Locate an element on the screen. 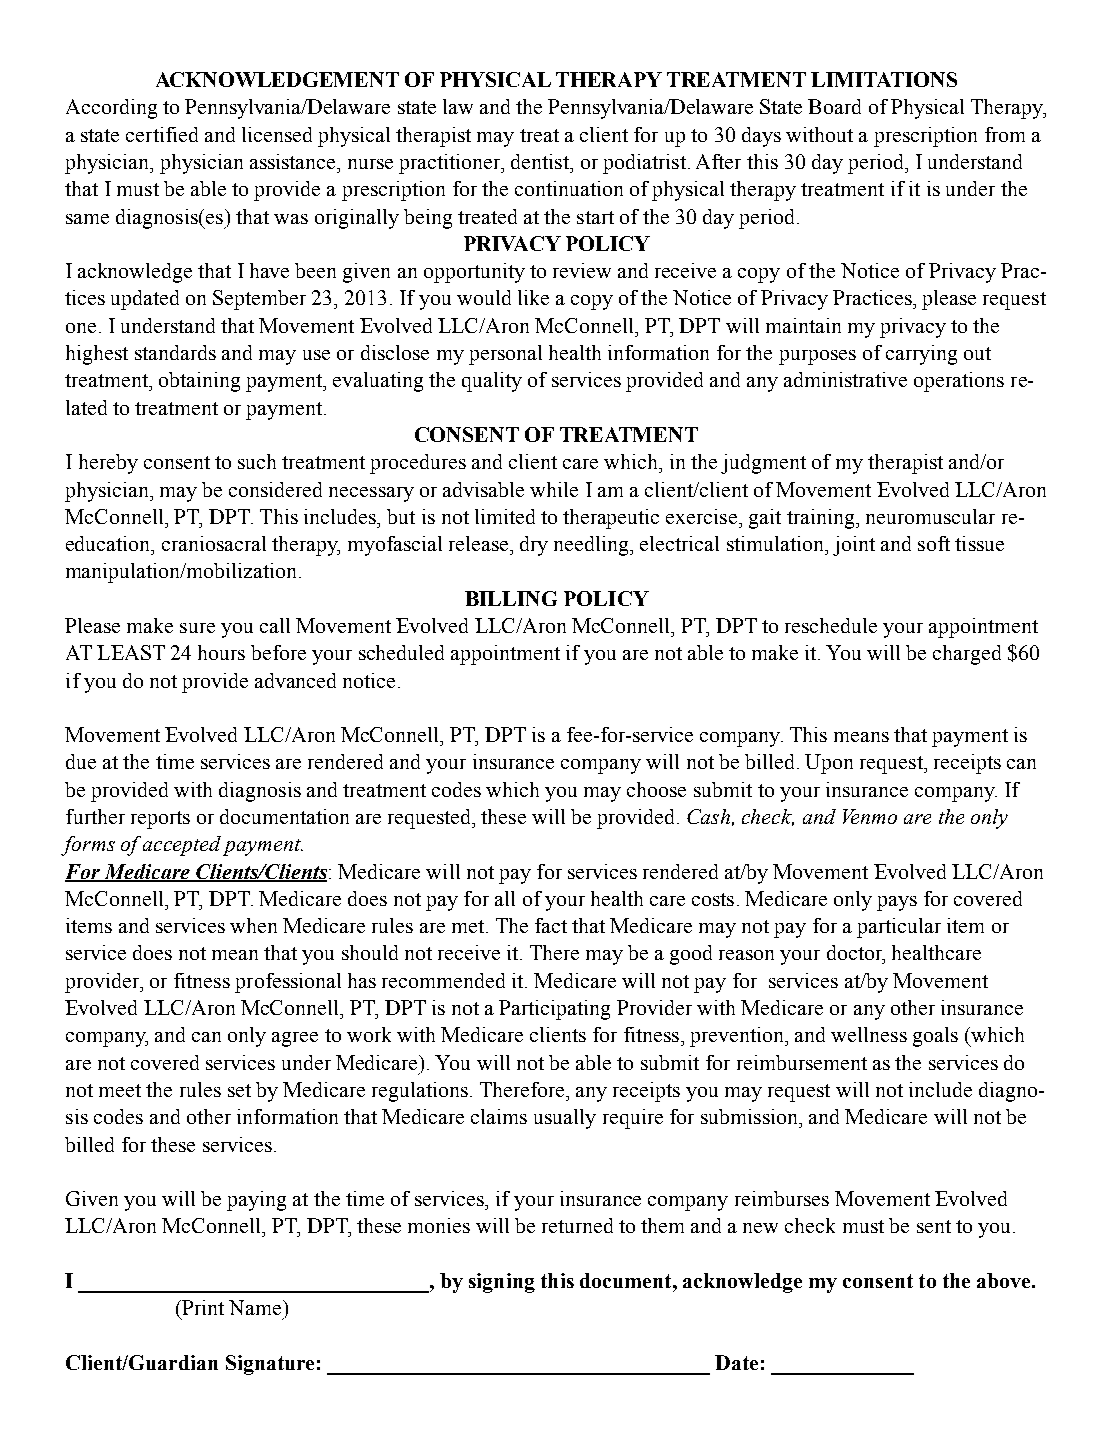  Print is located at coordinates (202, 1307).
